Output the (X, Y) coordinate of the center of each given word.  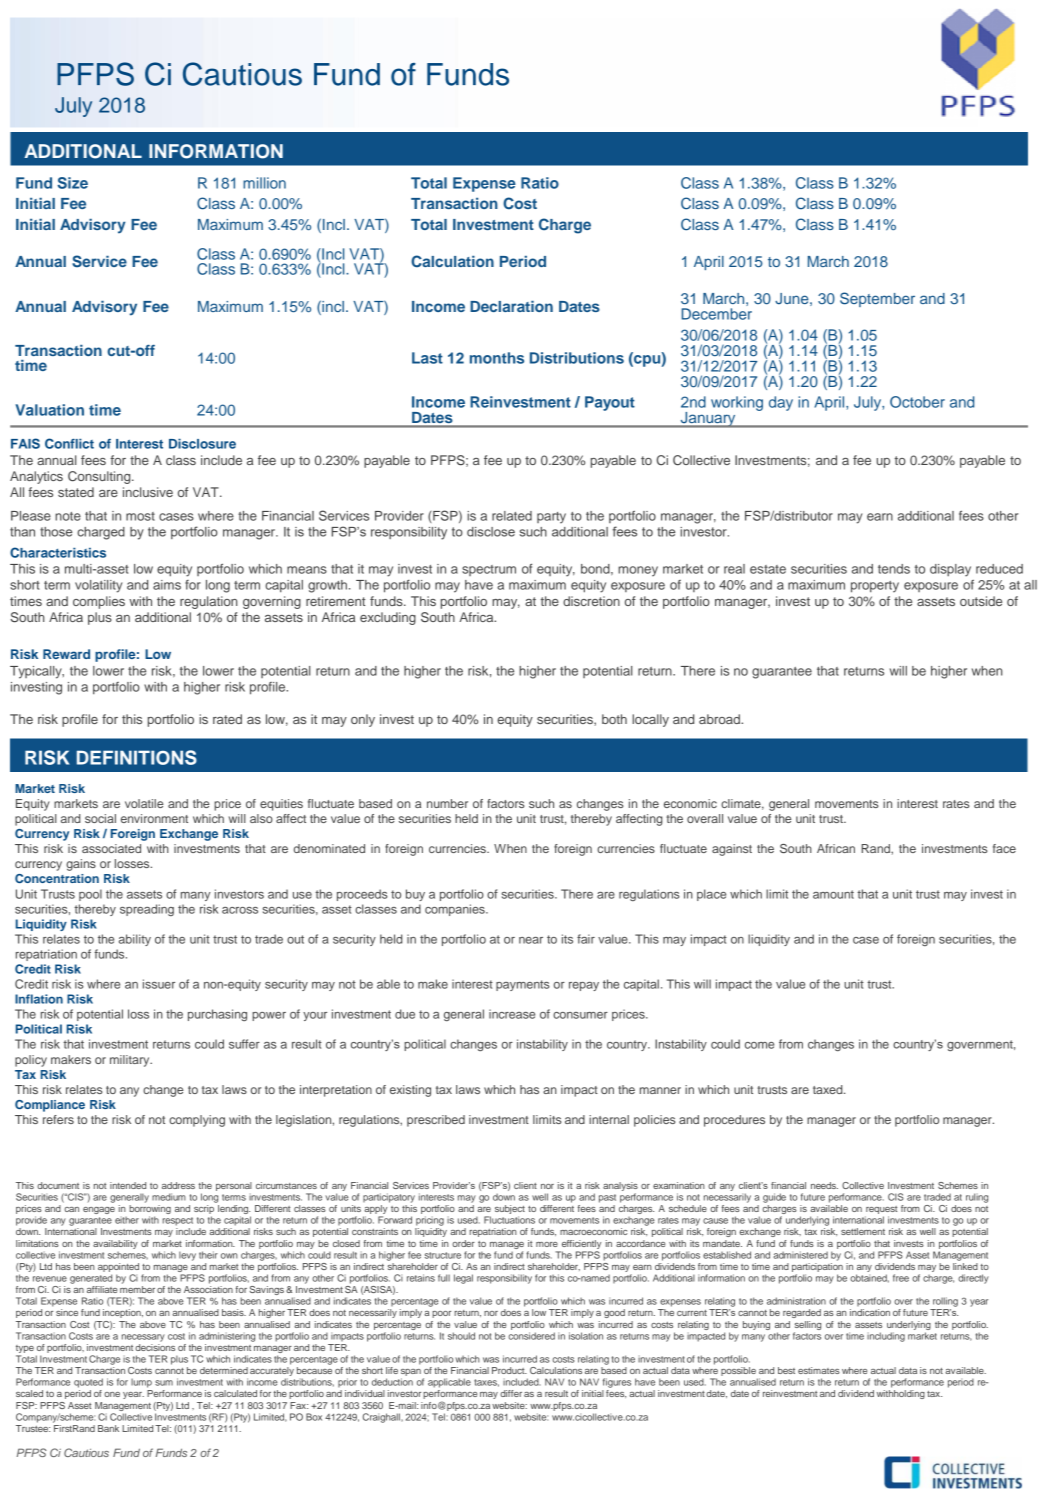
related (512, 516)
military (131, 1061)
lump (141, 1383)
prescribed (436, 1121)
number (447, 803)
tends (894, 569)
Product (509, 1370)
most (140, 516)
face (1004, 848)
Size (72, 183)
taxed (829, 1089)
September (877, 299)
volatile (144, 803)
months (497, 358)
